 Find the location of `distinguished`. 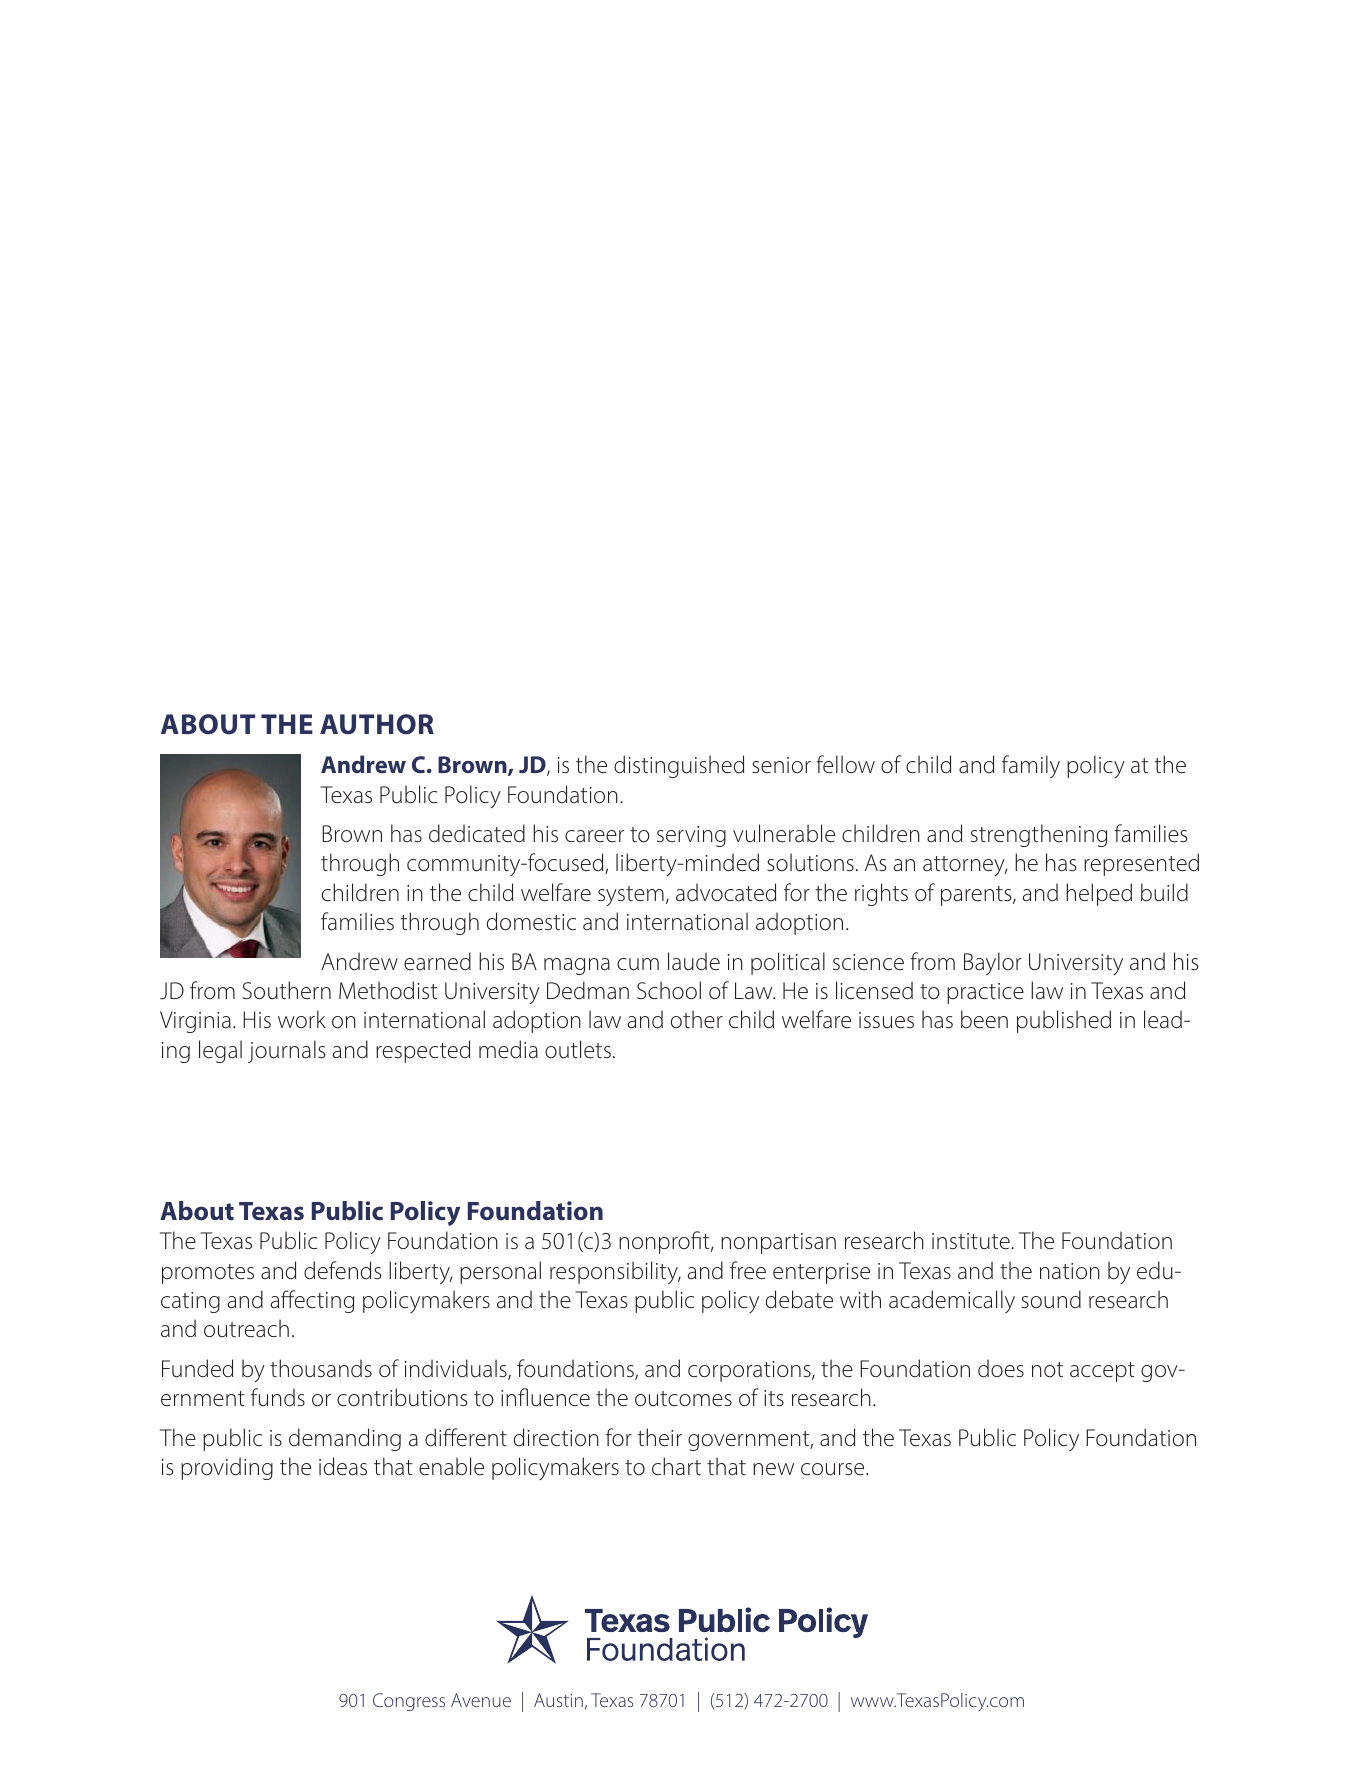

distinguished is located at coordinates (679, 766).
